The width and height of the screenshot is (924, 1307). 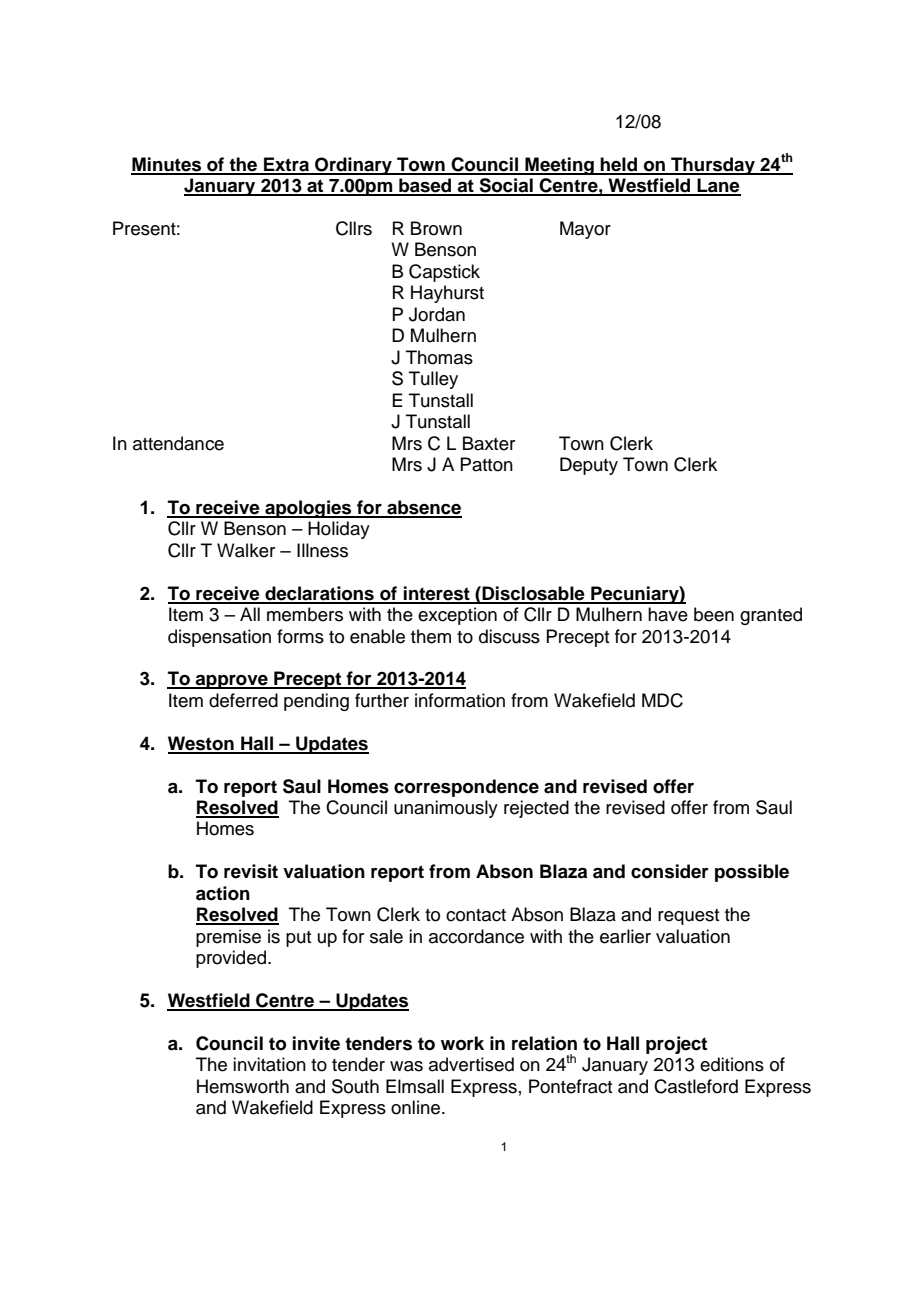 What do you see at coordinates (713, 166) in the screenshot?
I see `Thursday` at bounding box center [713, 166].
